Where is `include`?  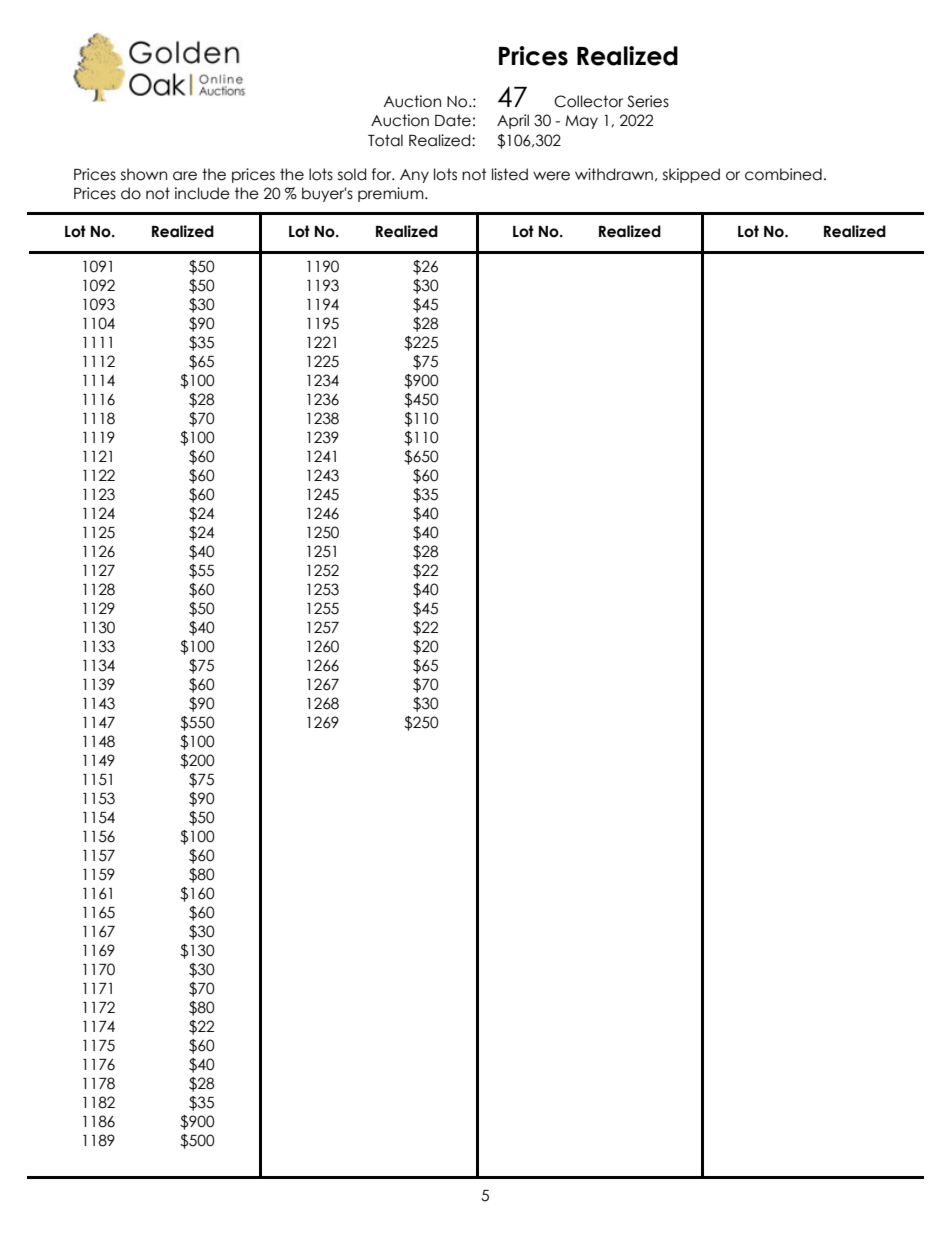
include is located at coordinates (202, 193).
